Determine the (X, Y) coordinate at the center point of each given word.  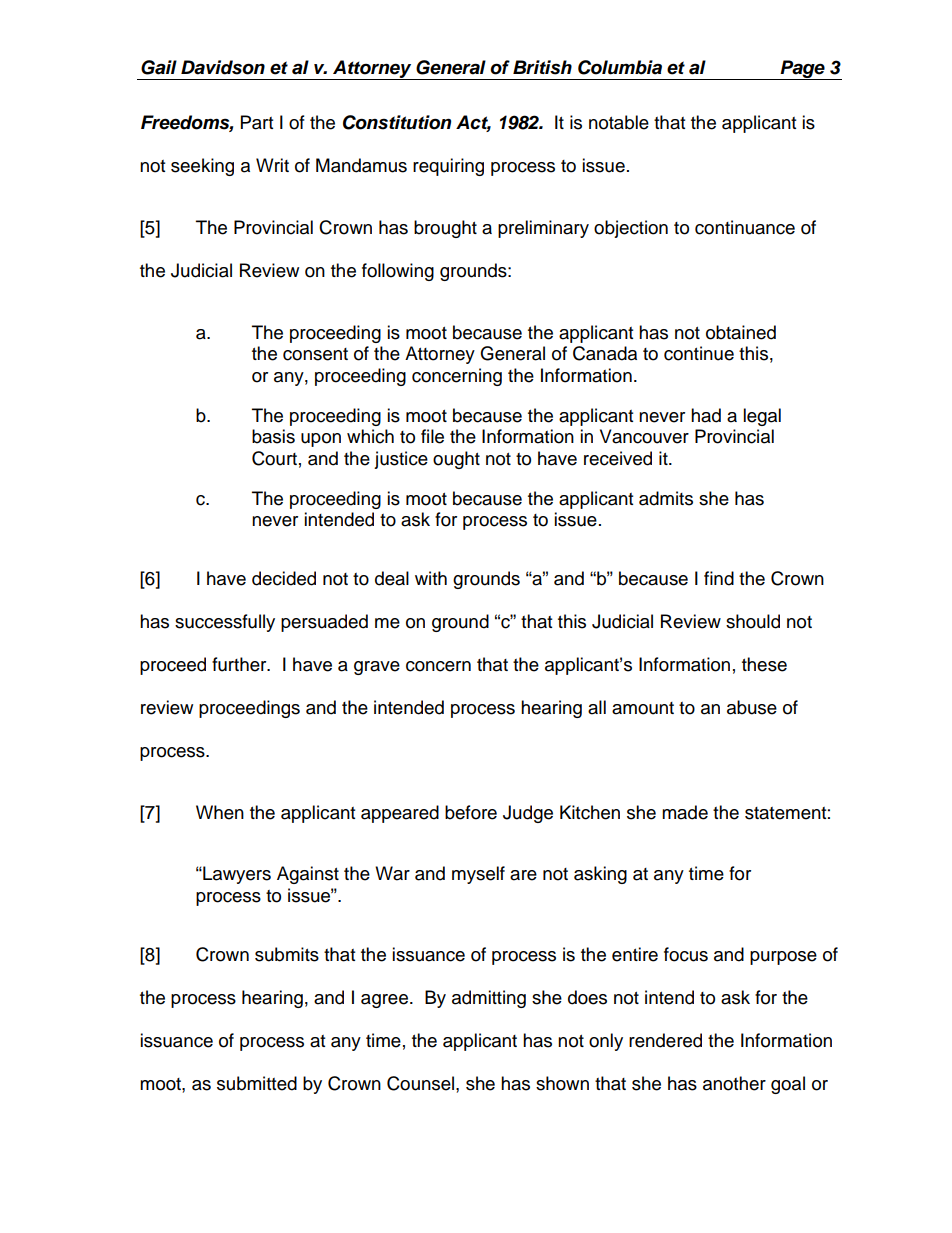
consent (315, 354)
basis (273, 436)
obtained (741, 332)
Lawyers (236, 875)
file (432, 436)
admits (666, 498)
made (685, 812)
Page (802, 70)
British (542, 67)
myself (478, 875)
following (398, 272)
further (240, 664)
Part (257, 122)
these (764, 664)
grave (377, 668)
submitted (257, 1083)
